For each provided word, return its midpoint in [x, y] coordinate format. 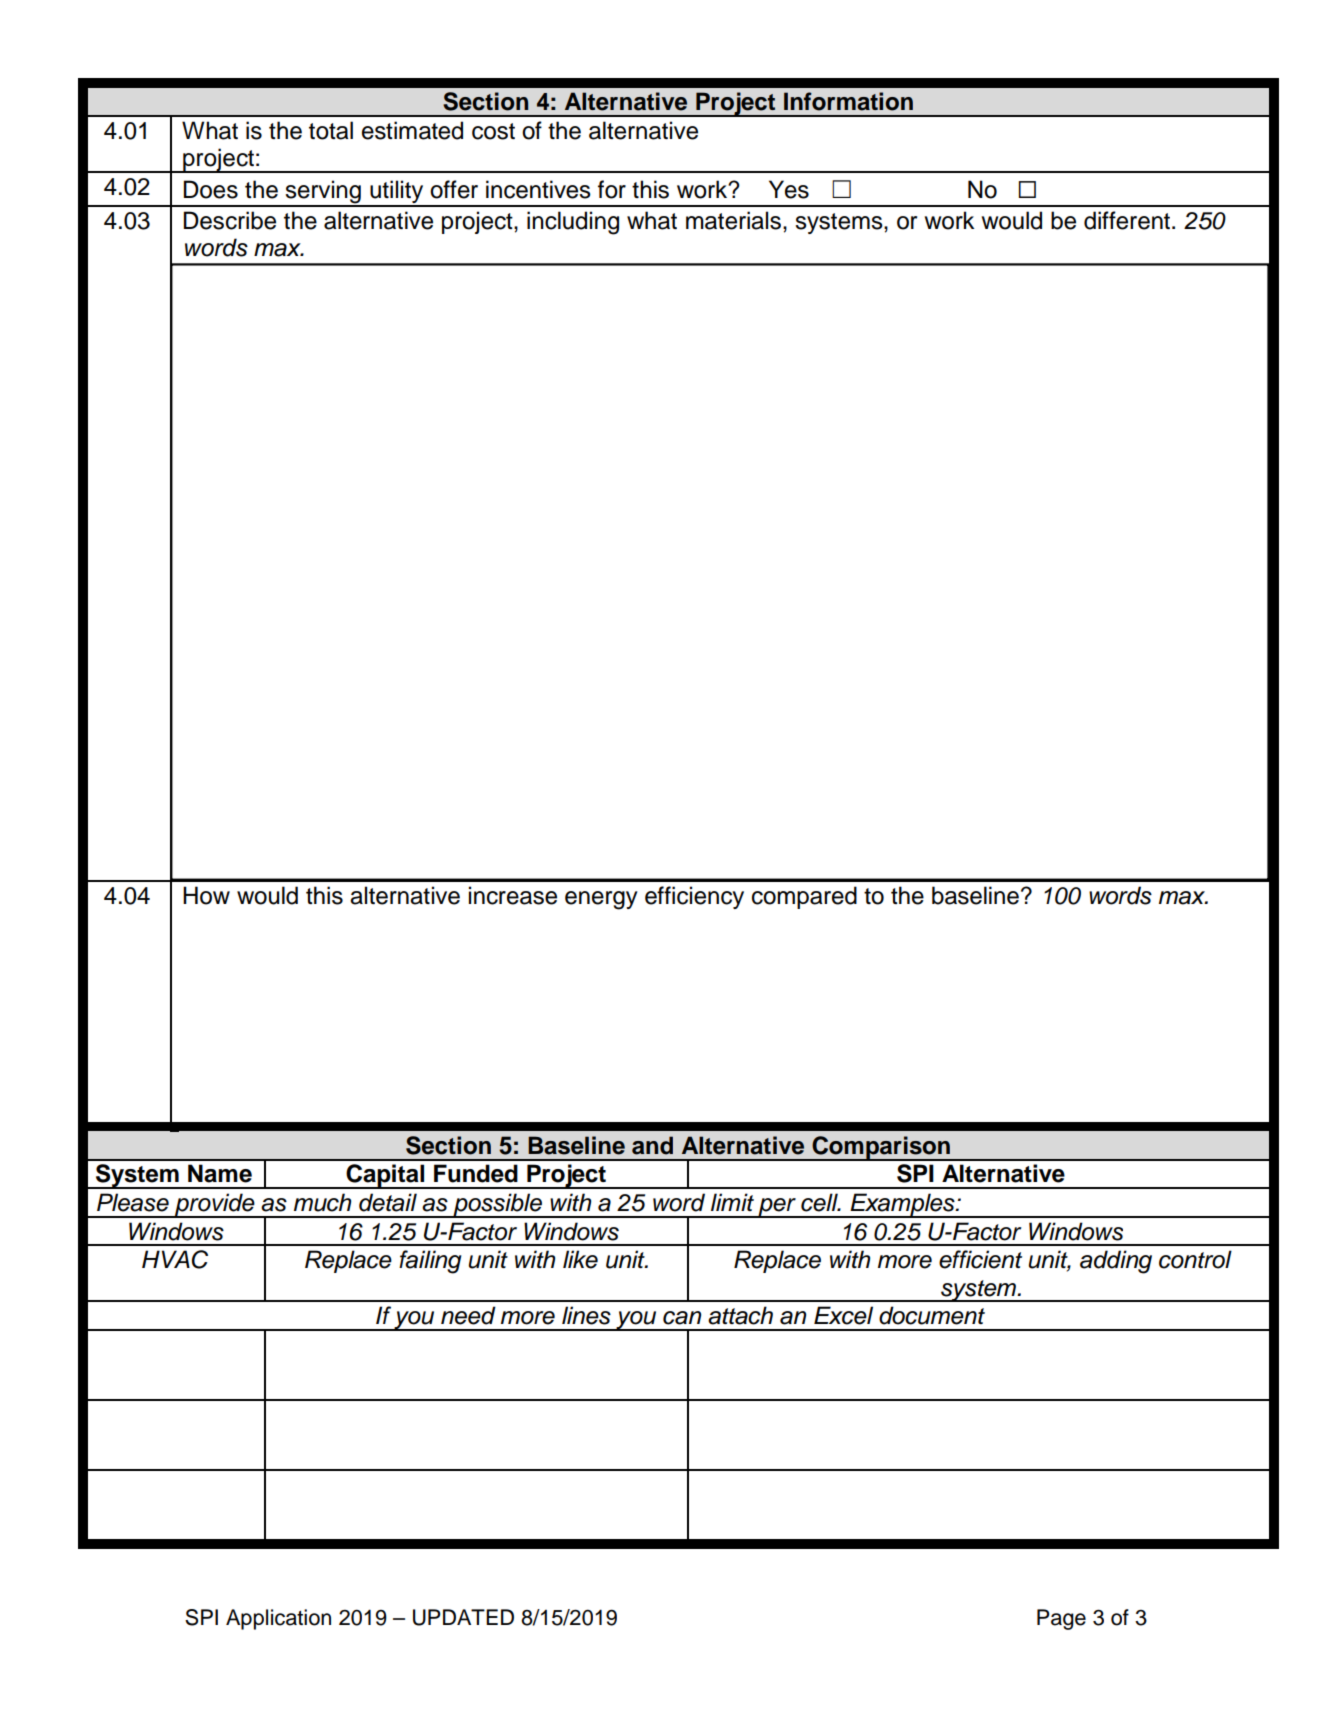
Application [278, 1619]
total [331, 130]
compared [804, 897]
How [206, 895]
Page [1061, 1619]
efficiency [694, 897]
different [1128, 220]
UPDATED [463, 1617]
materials [733, 220]
